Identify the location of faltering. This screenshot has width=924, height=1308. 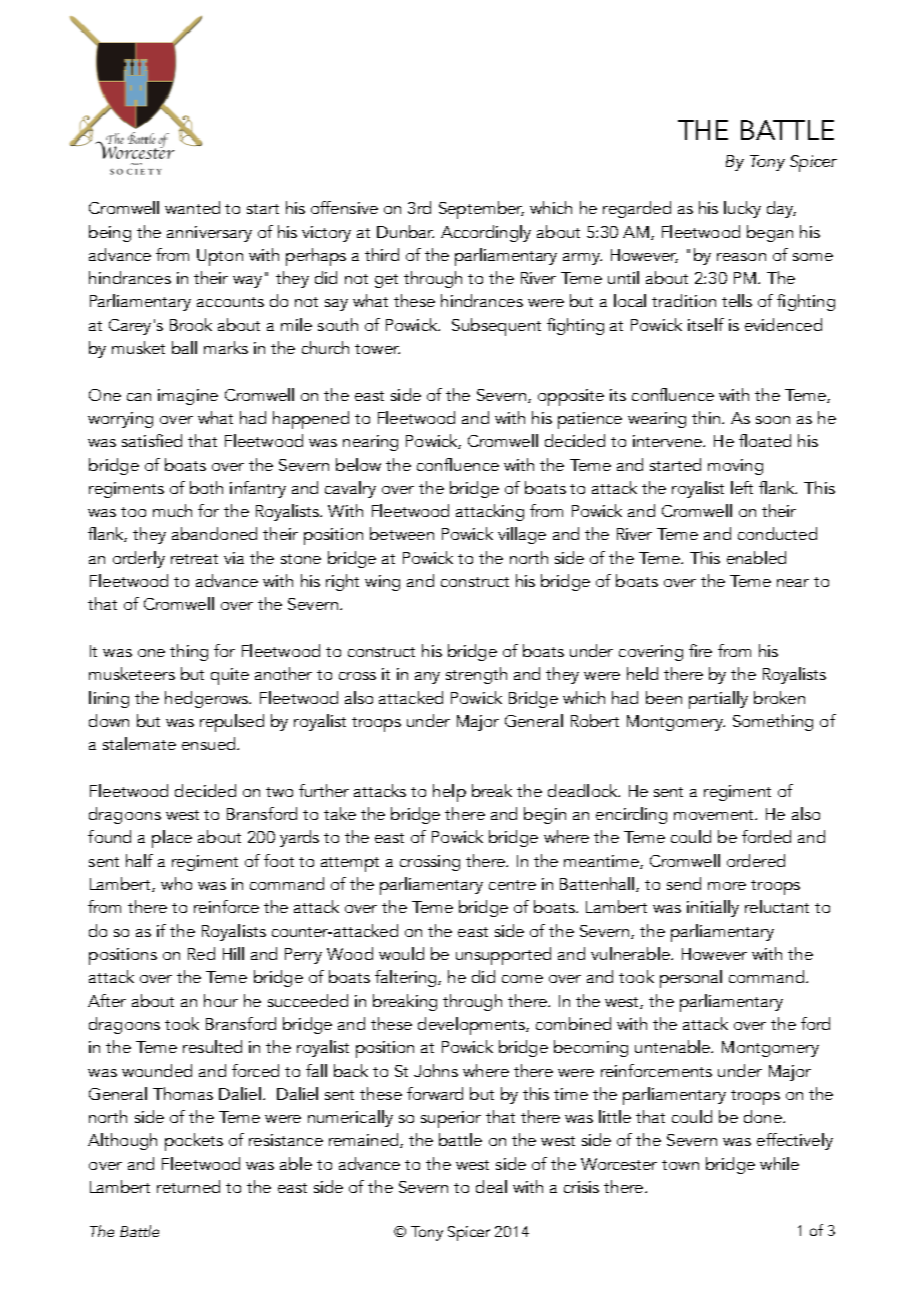
(407, 978).
